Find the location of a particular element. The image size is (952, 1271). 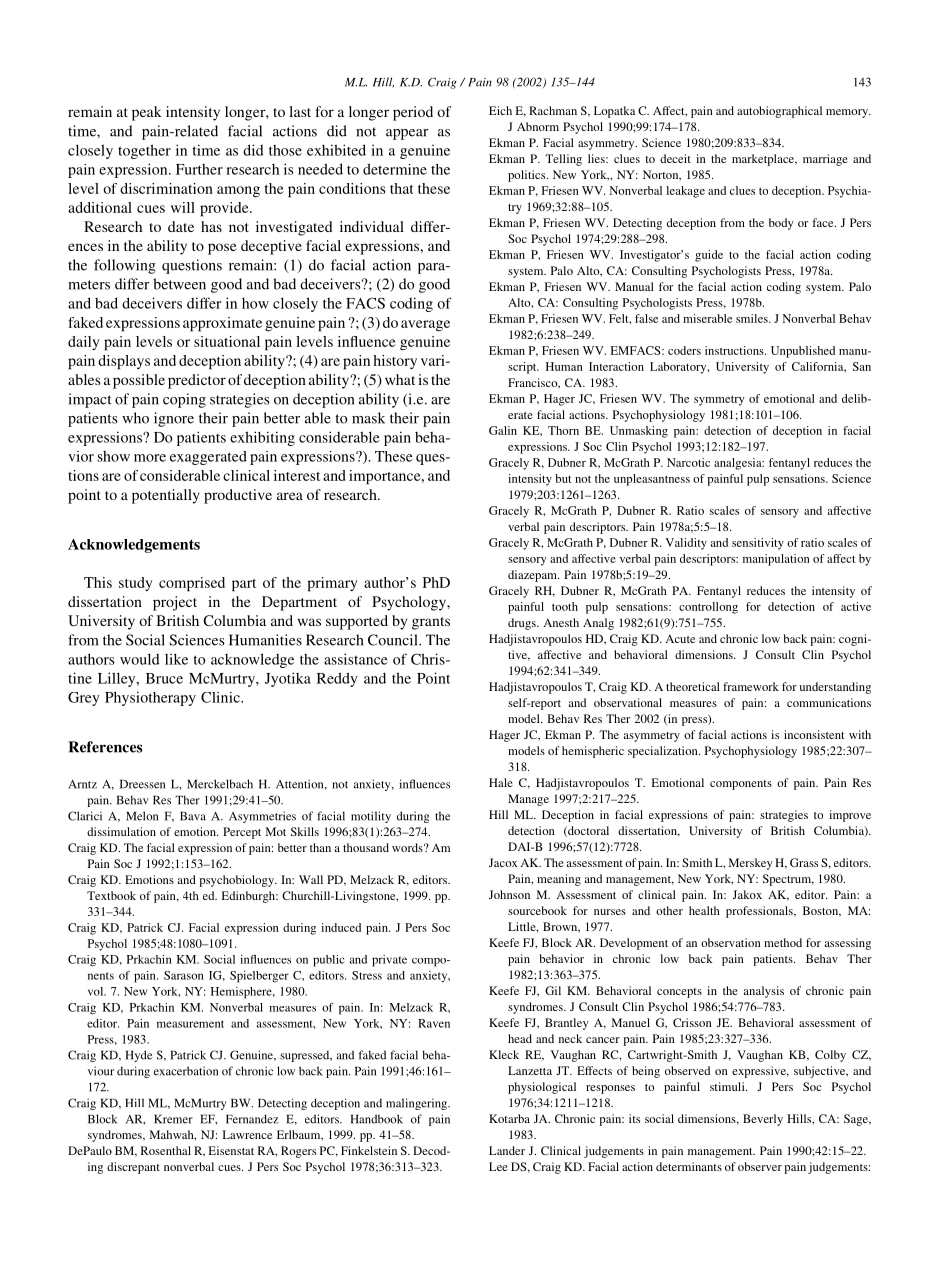

Kremer is located at coordinates (173, 1119).
